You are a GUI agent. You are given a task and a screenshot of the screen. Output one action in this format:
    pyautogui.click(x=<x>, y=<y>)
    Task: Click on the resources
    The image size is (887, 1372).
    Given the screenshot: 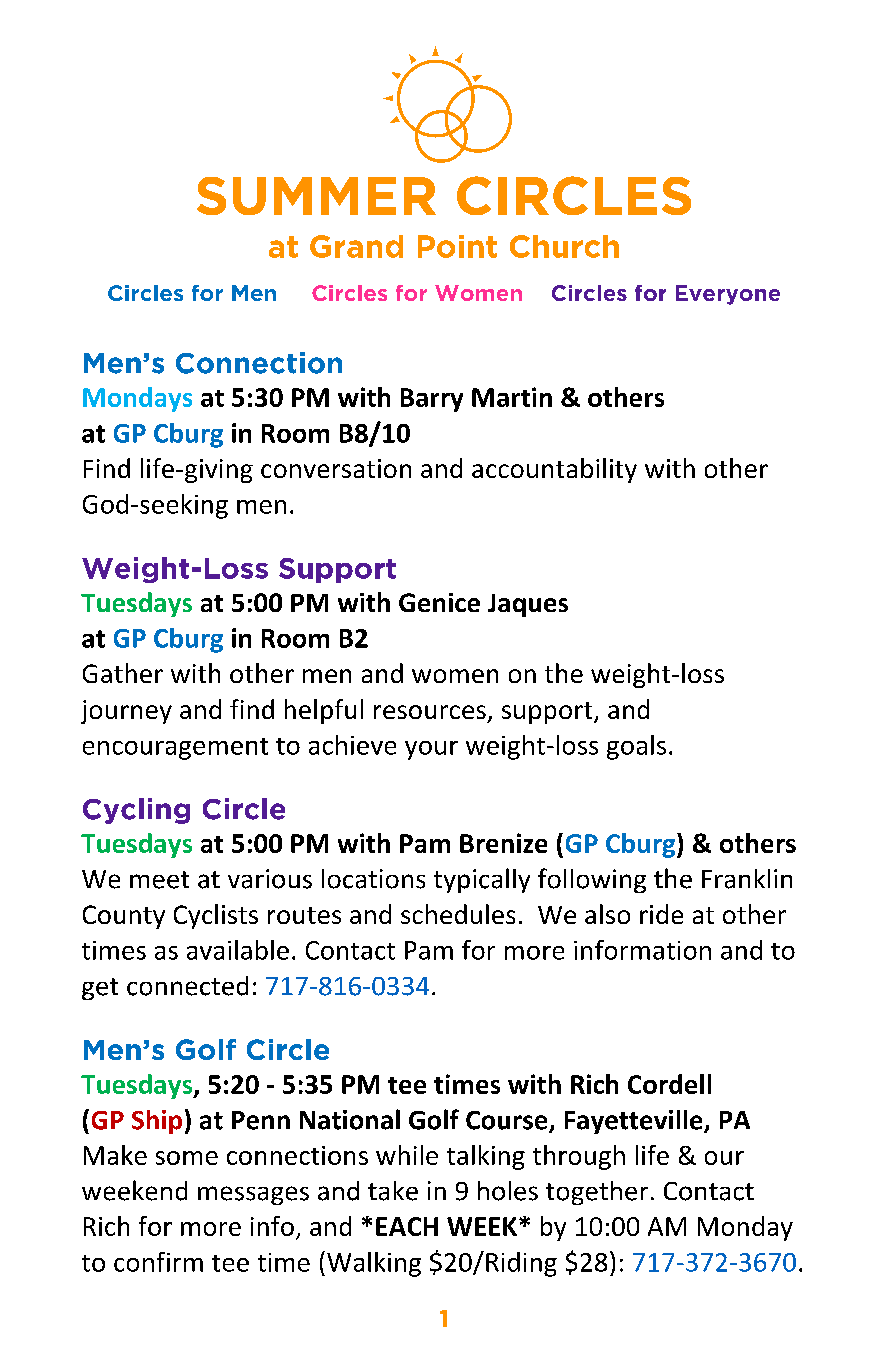 What is the action you would take?
    pyautogui.click(x=430, y=712)
